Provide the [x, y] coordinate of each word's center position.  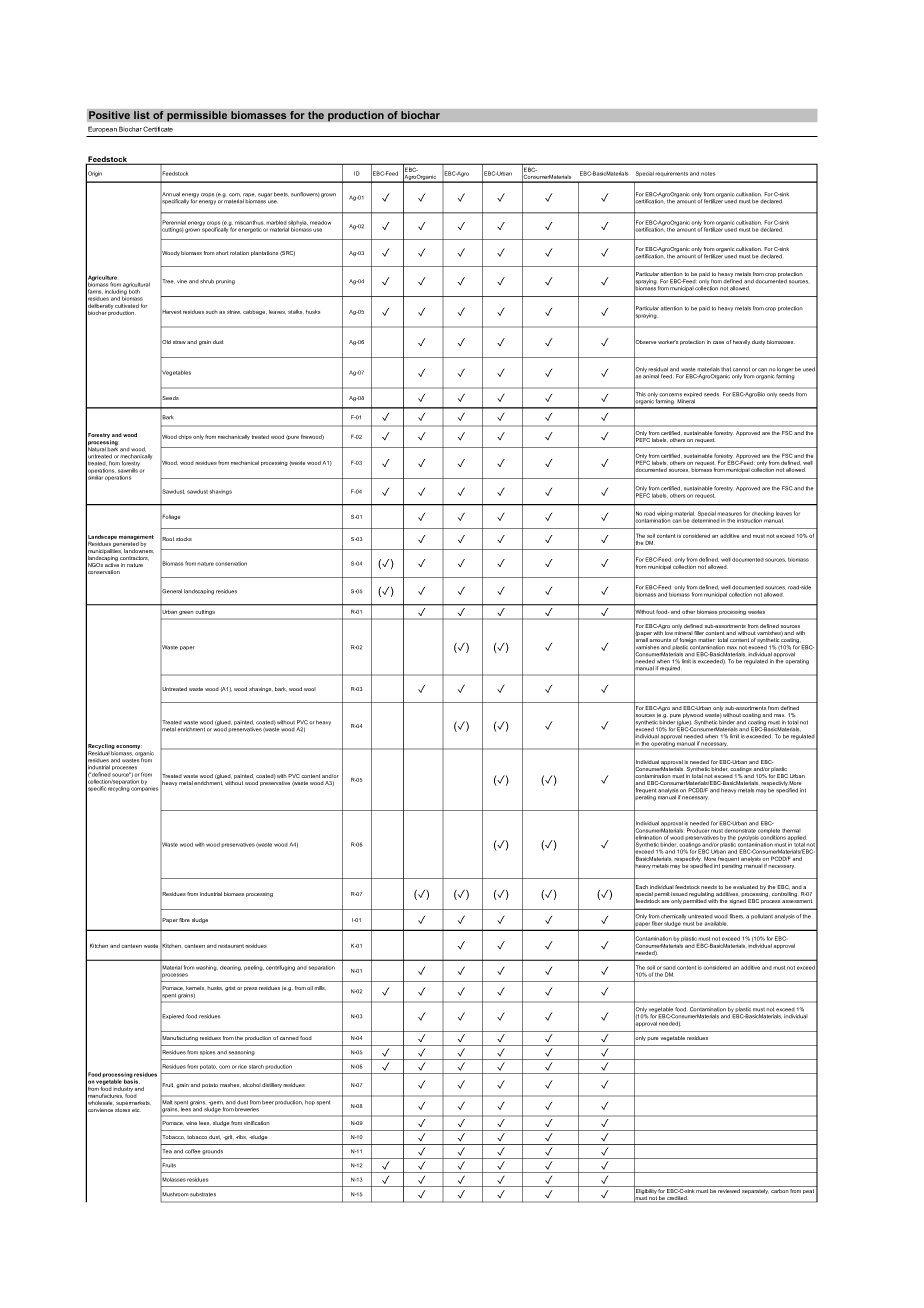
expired [693, 396]
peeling [254, 968]
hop [310, 1102]
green [186, 613]
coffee [193, 1151]
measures [729, 514]
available [715, 923]
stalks [296, 312]
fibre [184, 920]
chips [185, 437]
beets [281, 194]
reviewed [729, 1191]
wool [310, 689]
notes [708, 174]
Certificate [158, 129]
